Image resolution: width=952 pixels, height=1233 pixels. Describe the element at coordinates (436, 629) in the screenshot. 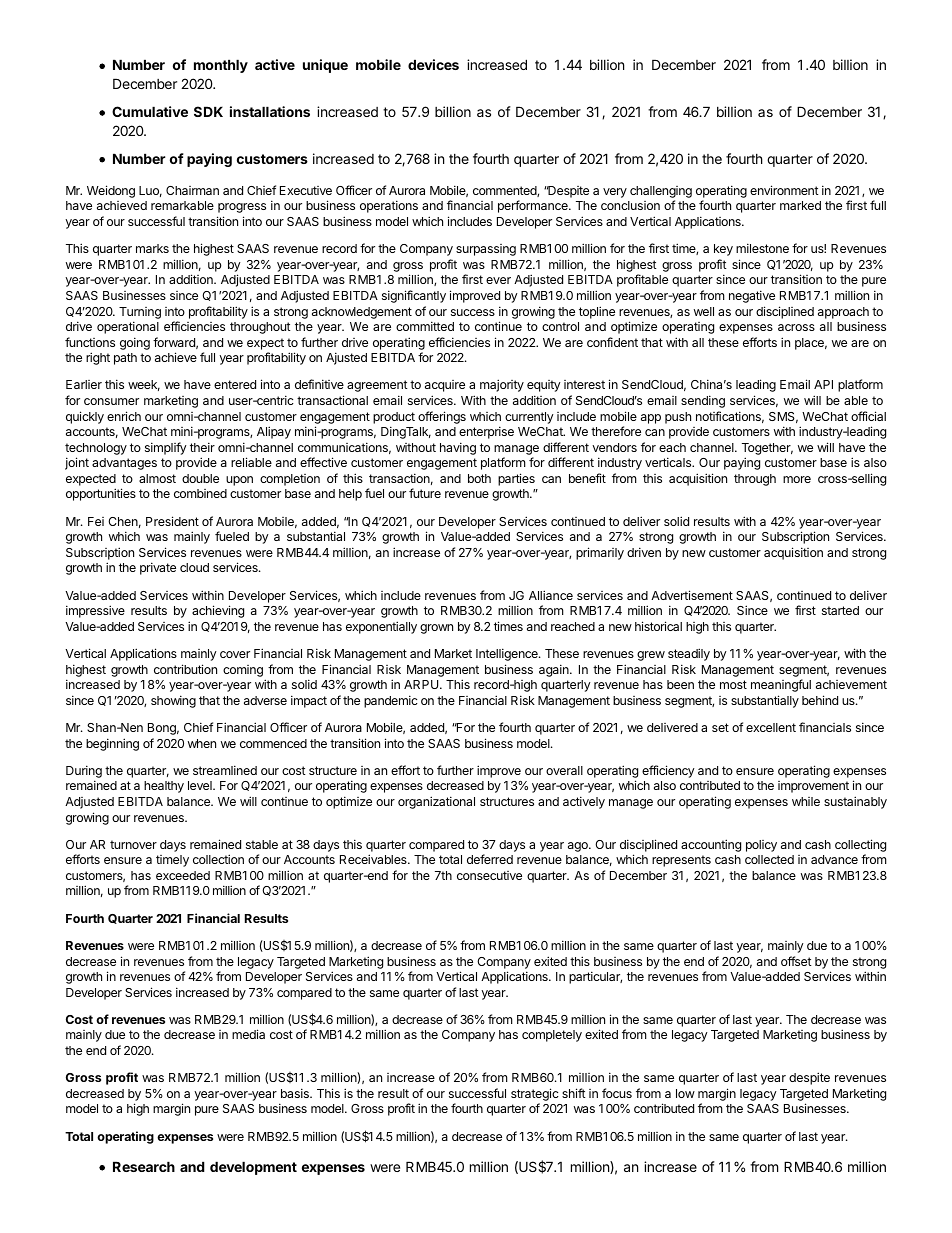

I see `grown` at that location.
